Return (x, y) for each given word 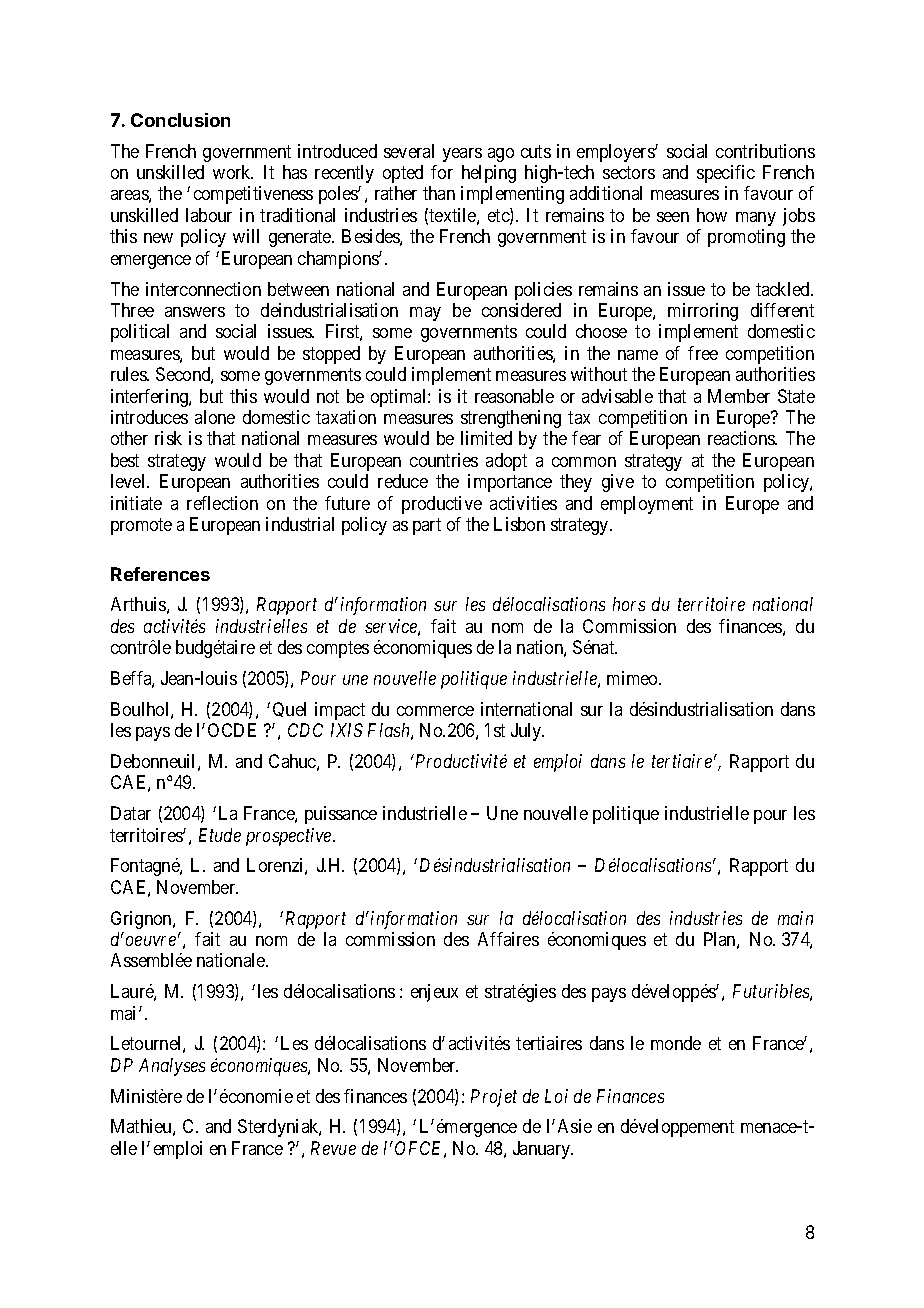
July (527, 732)
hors (629, 604)
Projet (494, 1098)
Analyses (172, 1067)
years (462, 155)
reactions (742, 438)
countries (444, 460)
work (233, 172)
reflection (222, 503)
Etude (220, 835)
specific (726, 174)
